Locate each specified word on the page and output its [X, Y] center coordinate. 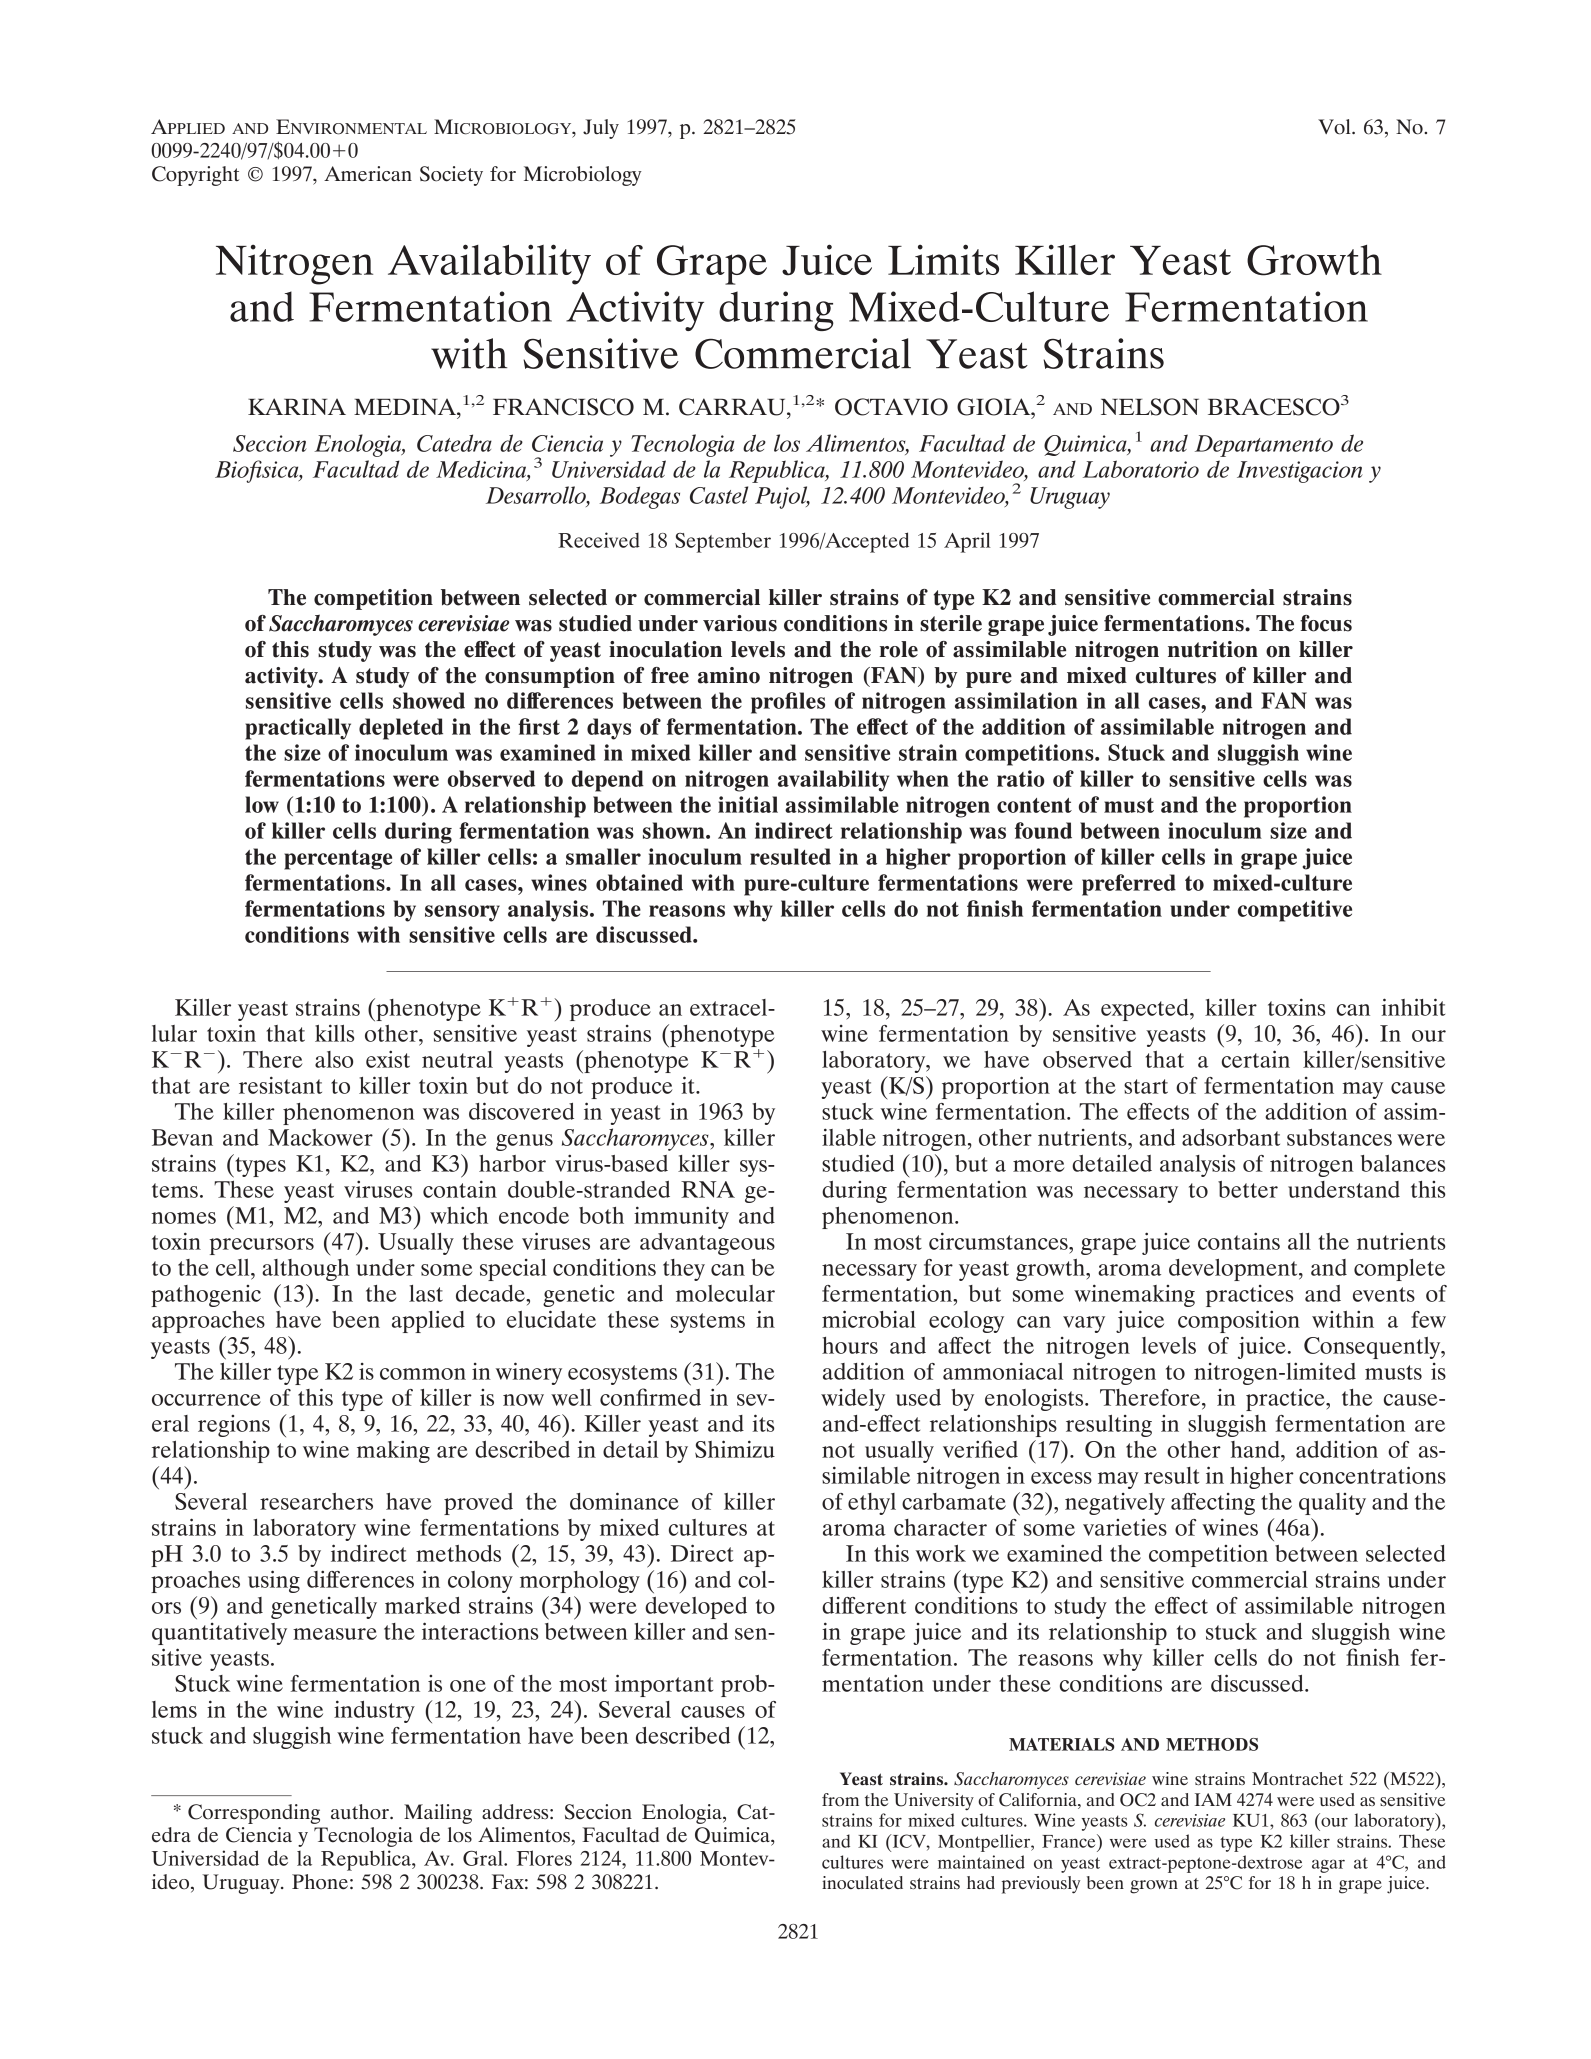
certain [1256, 1059]
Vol [1335, 127]
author [361, 1812]
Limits [943, 259]
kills [334, 1033]
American [368, 174]
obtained [639, 882]
